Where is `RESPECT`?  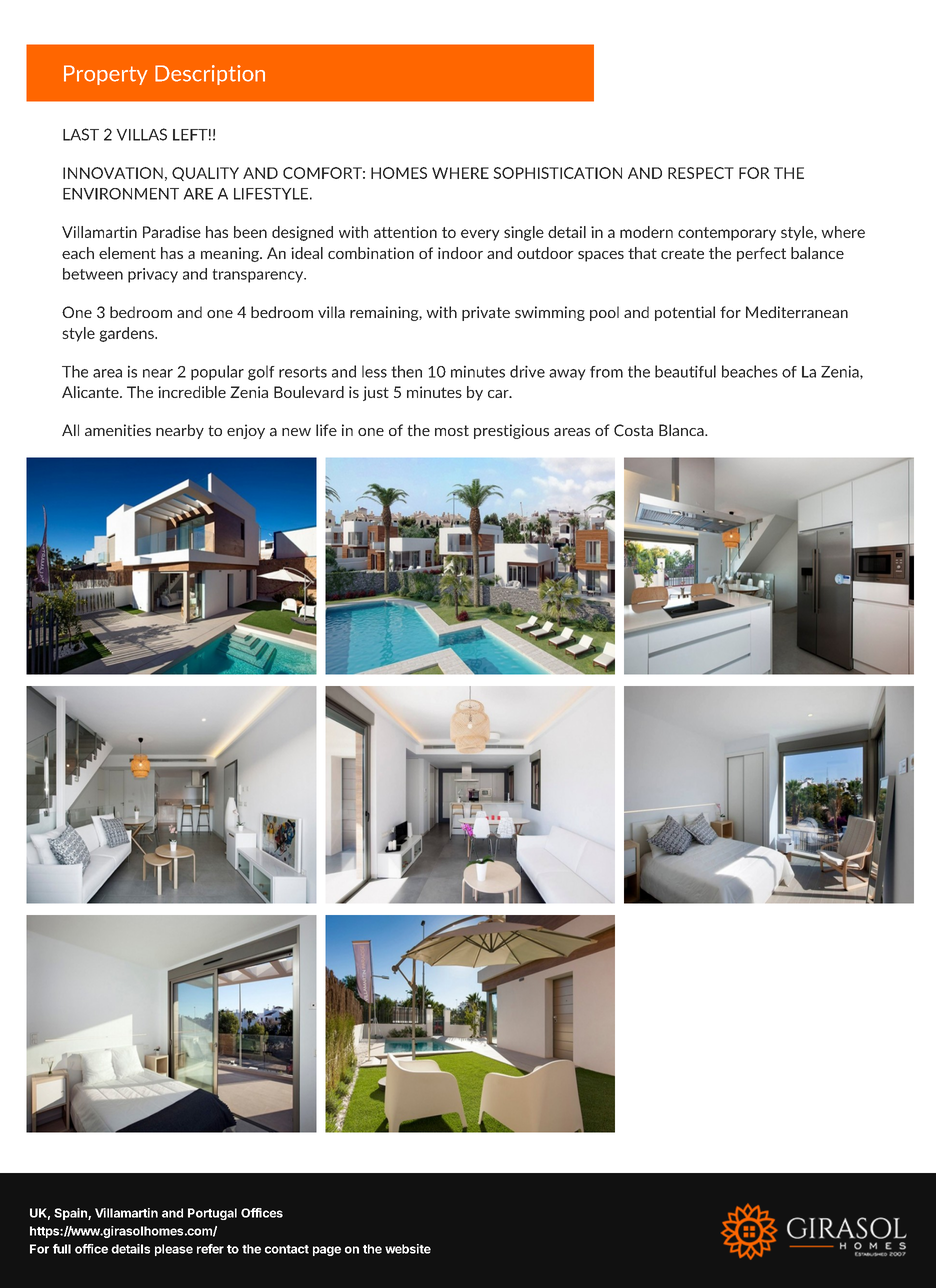 RESPECT is located at coordinates (701, 173).
